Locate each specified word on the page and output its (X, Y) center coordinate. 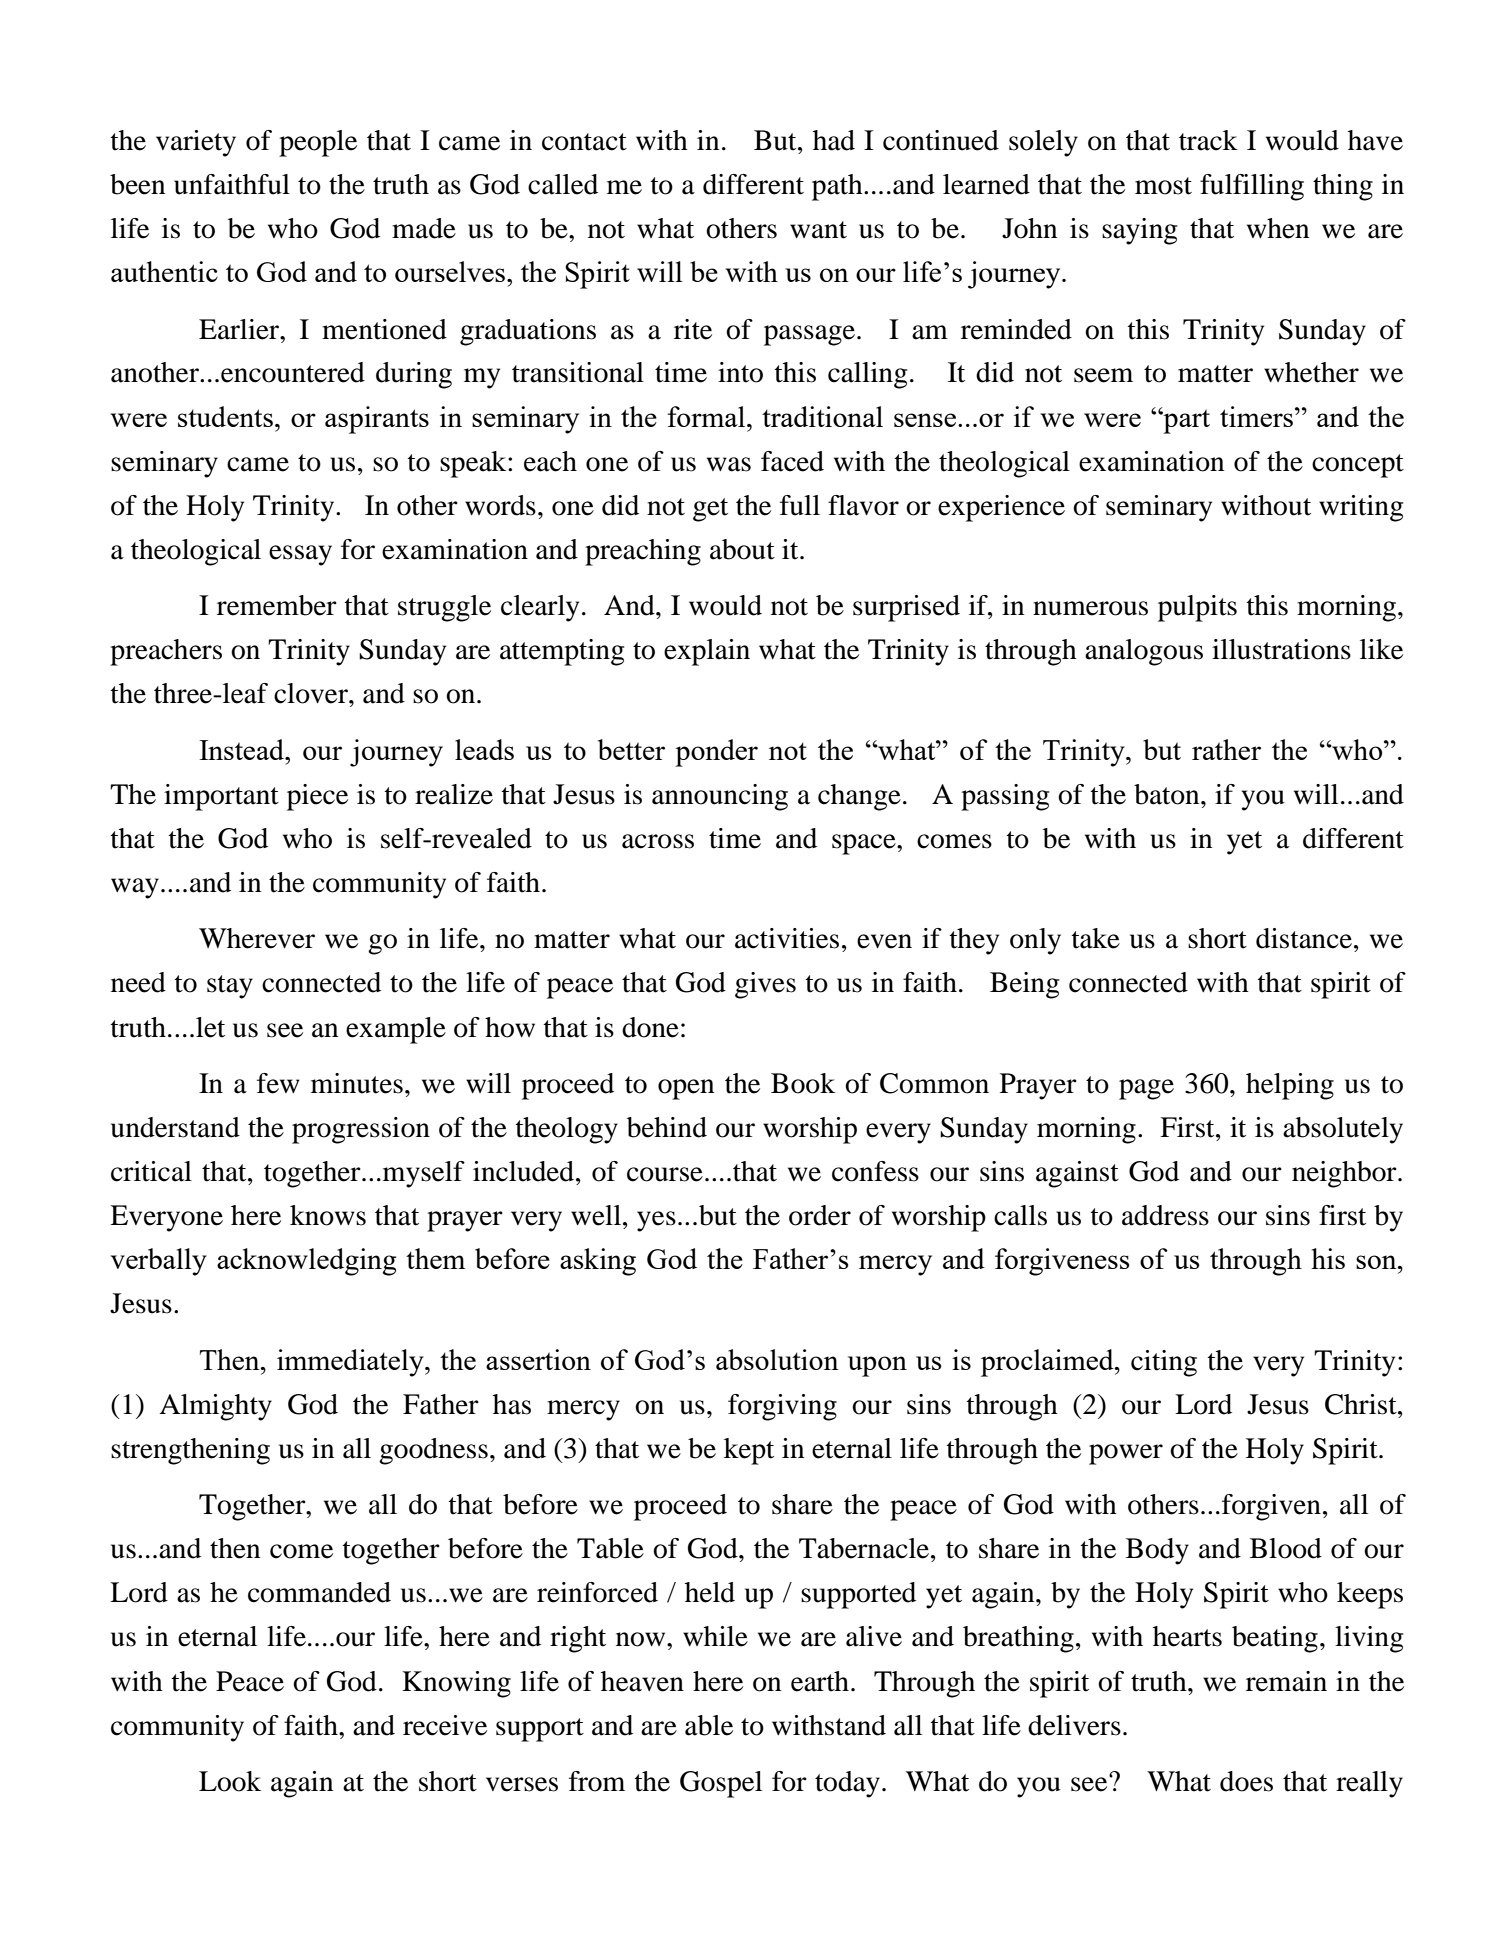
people (318, 143)
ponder (716, 753)
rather (1226, 749)
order (820, 1215)
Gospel (721, 1784)
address (1165, 1215)
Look (230, 1781)
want (818, 230)
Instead (243, 749)
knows (328, 1215)
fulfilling (1252, 187)
